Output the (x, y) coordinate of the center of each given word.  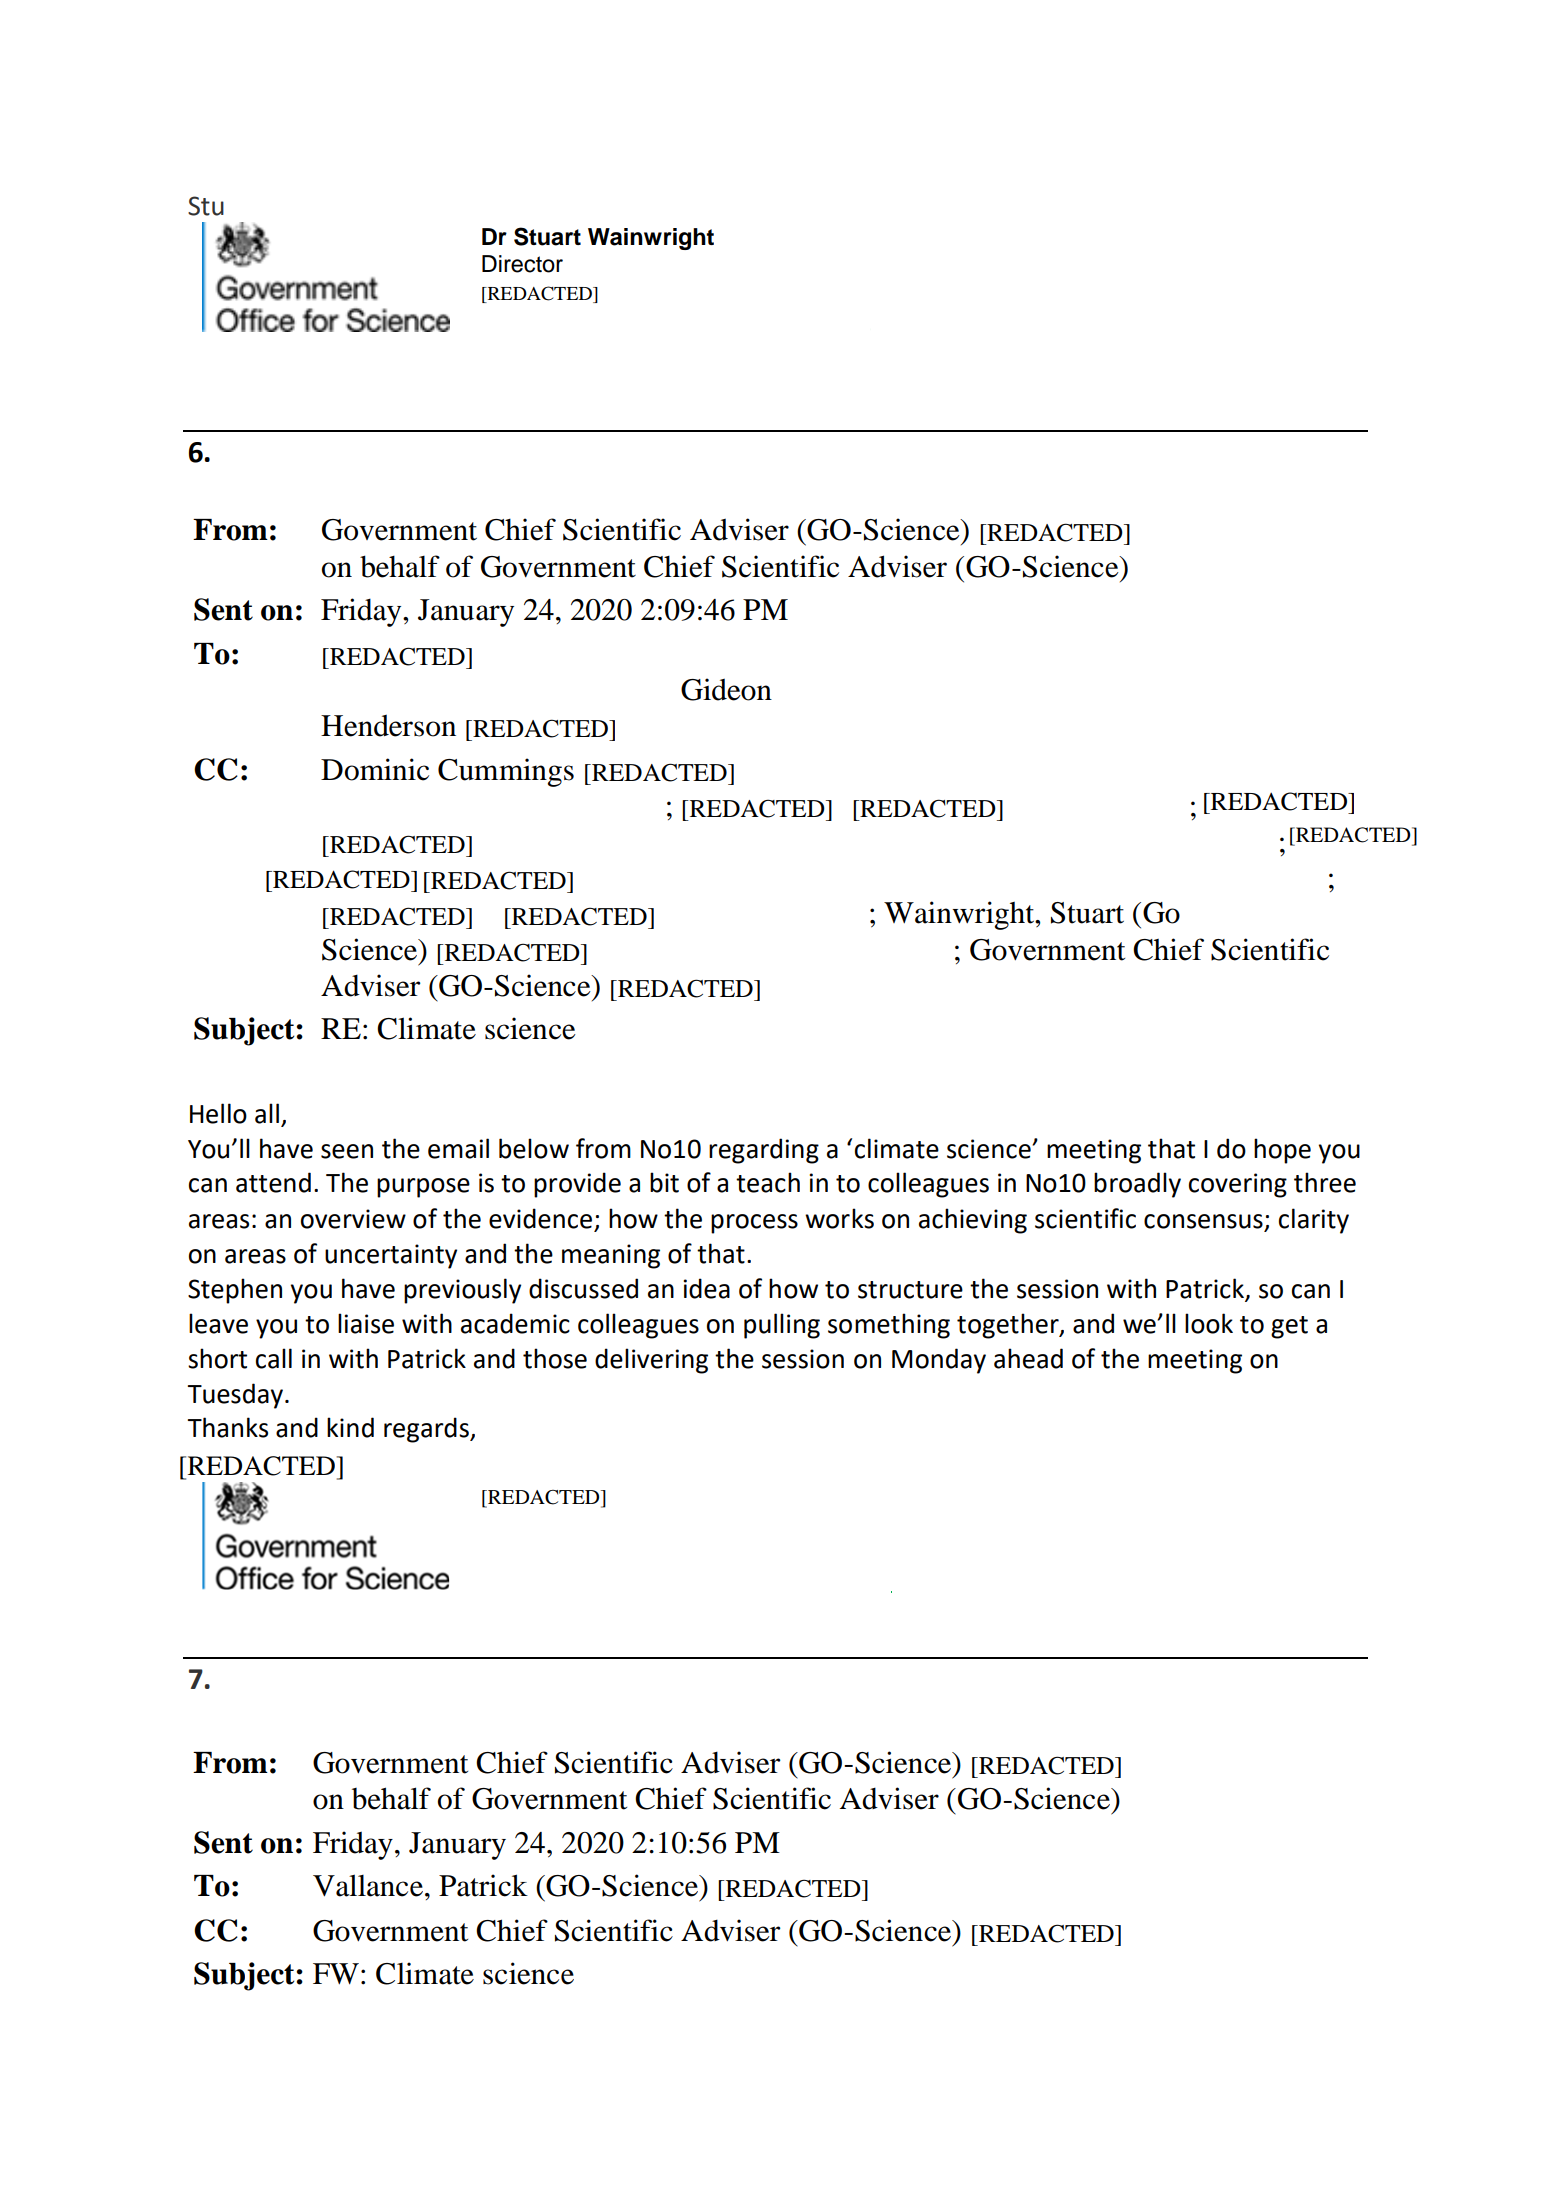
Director (522, 264)
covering (1238, 1185)
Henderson (388, 725)
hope (1282, 1151)
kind (350, 1427)
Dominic (375, 769)
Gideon (726, 689)
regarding (764, 1151)
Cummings (506, 772)
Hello (218, 1113)
